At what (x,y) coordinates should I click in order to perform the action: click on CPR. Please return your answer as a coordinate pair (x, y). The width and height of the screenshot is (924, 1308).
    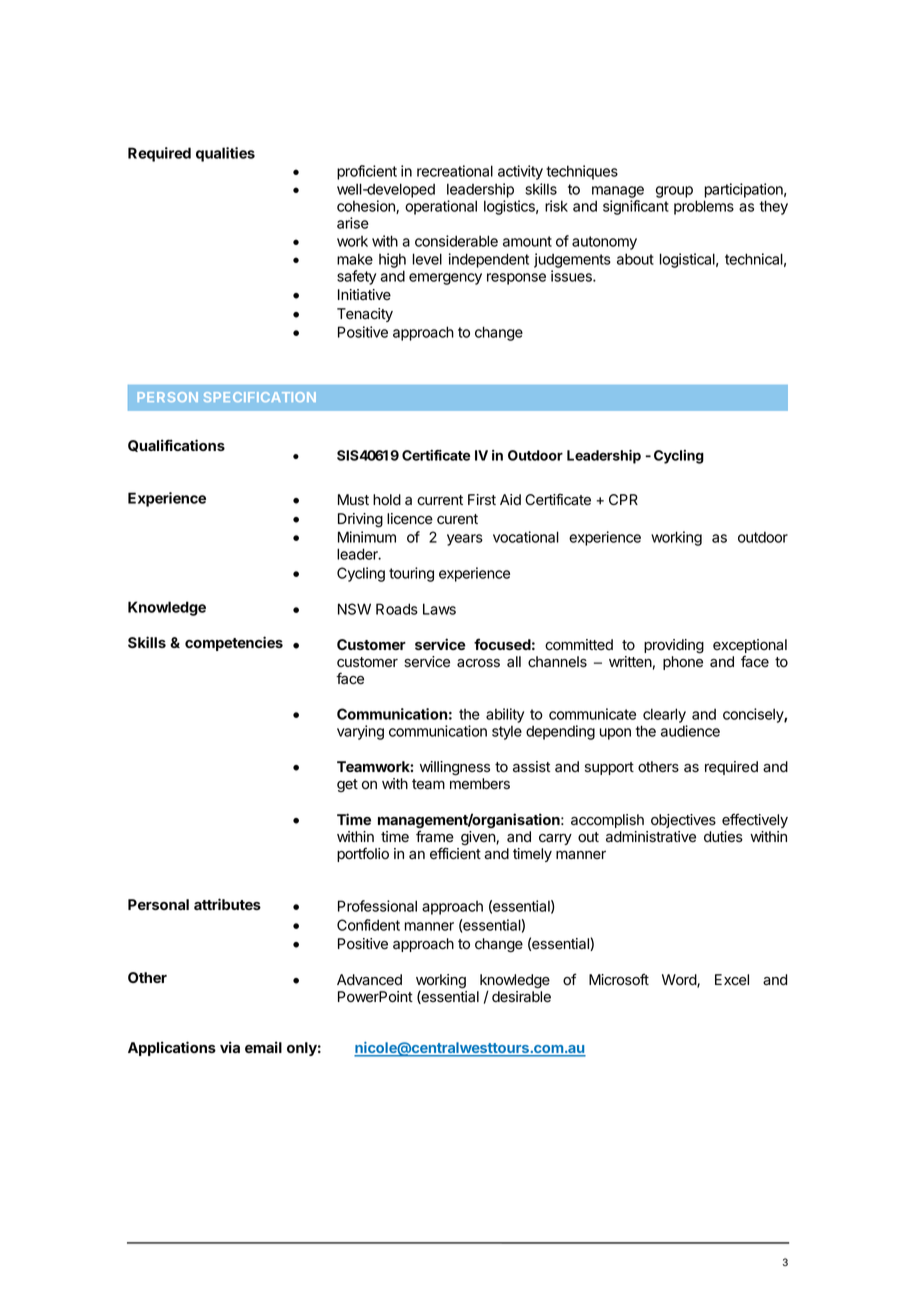
    Looking at the image, I should click on (623, 499).
